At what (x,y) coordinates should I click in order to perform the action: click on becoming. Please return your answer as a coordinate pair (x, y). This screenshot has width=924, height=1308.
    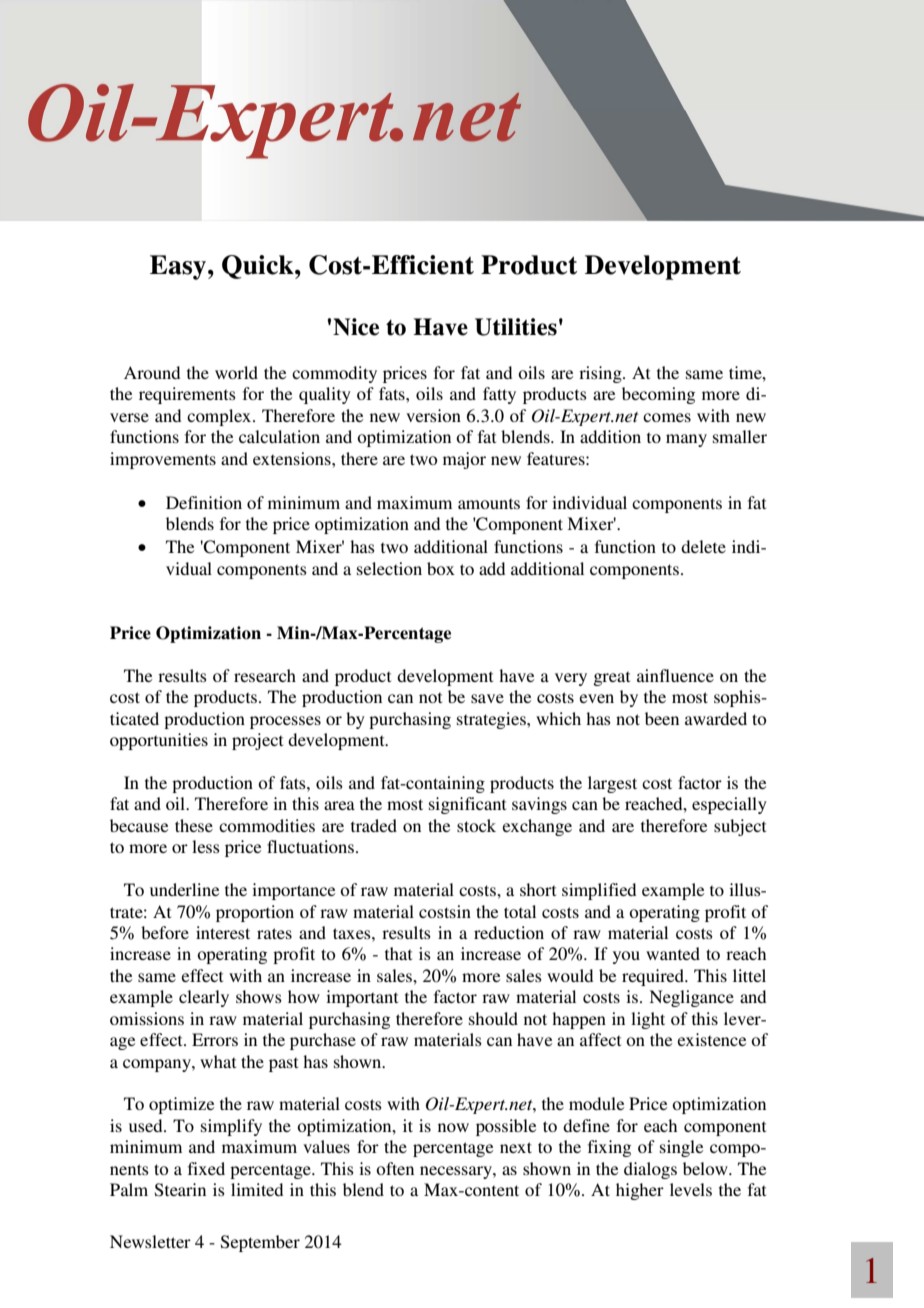
    Looking at the image, I should click on (658, 395).
